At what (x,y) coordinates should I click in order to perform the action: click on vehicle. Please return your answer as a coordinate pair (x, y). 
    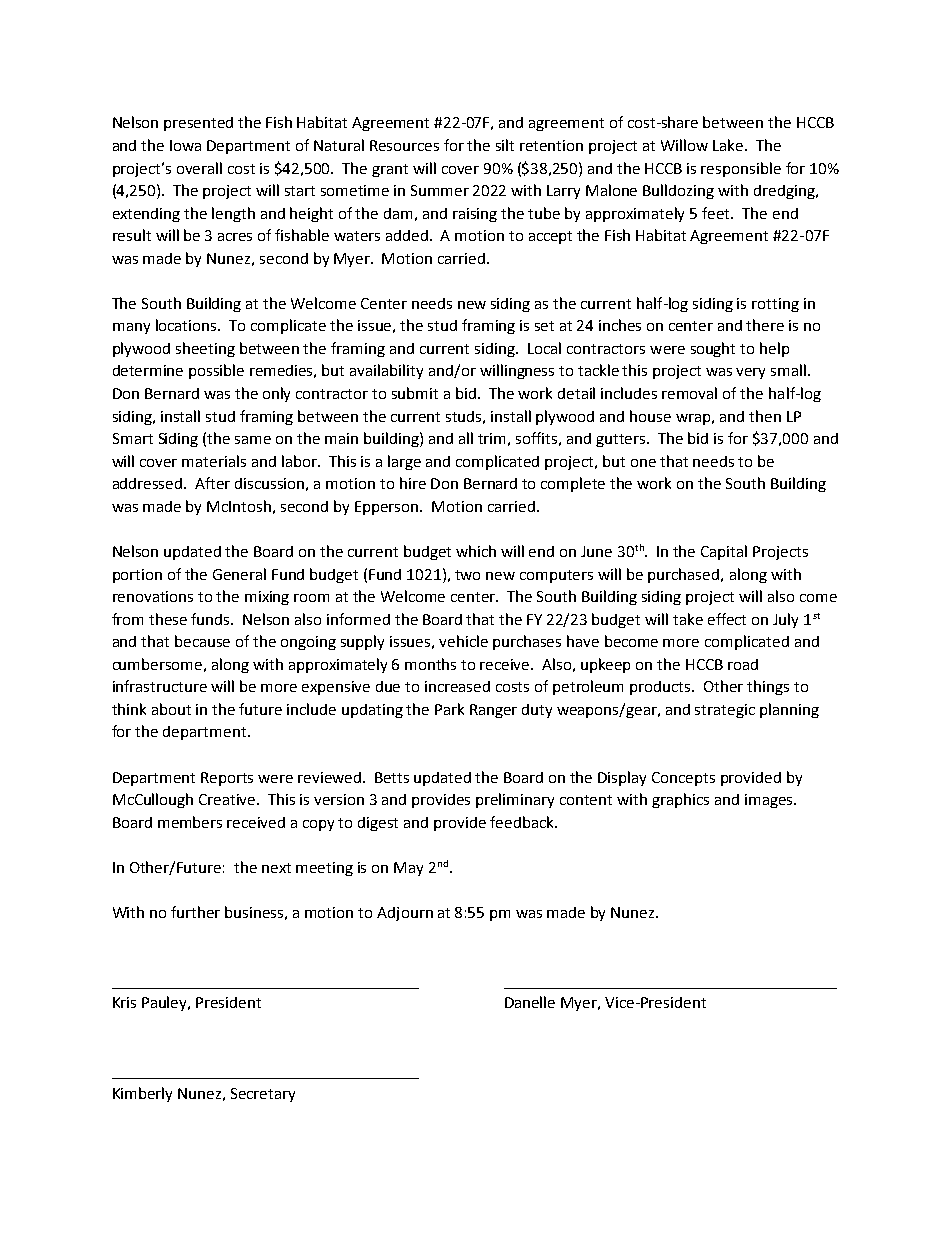
    Looking at the image, I should click on (463, 641).
